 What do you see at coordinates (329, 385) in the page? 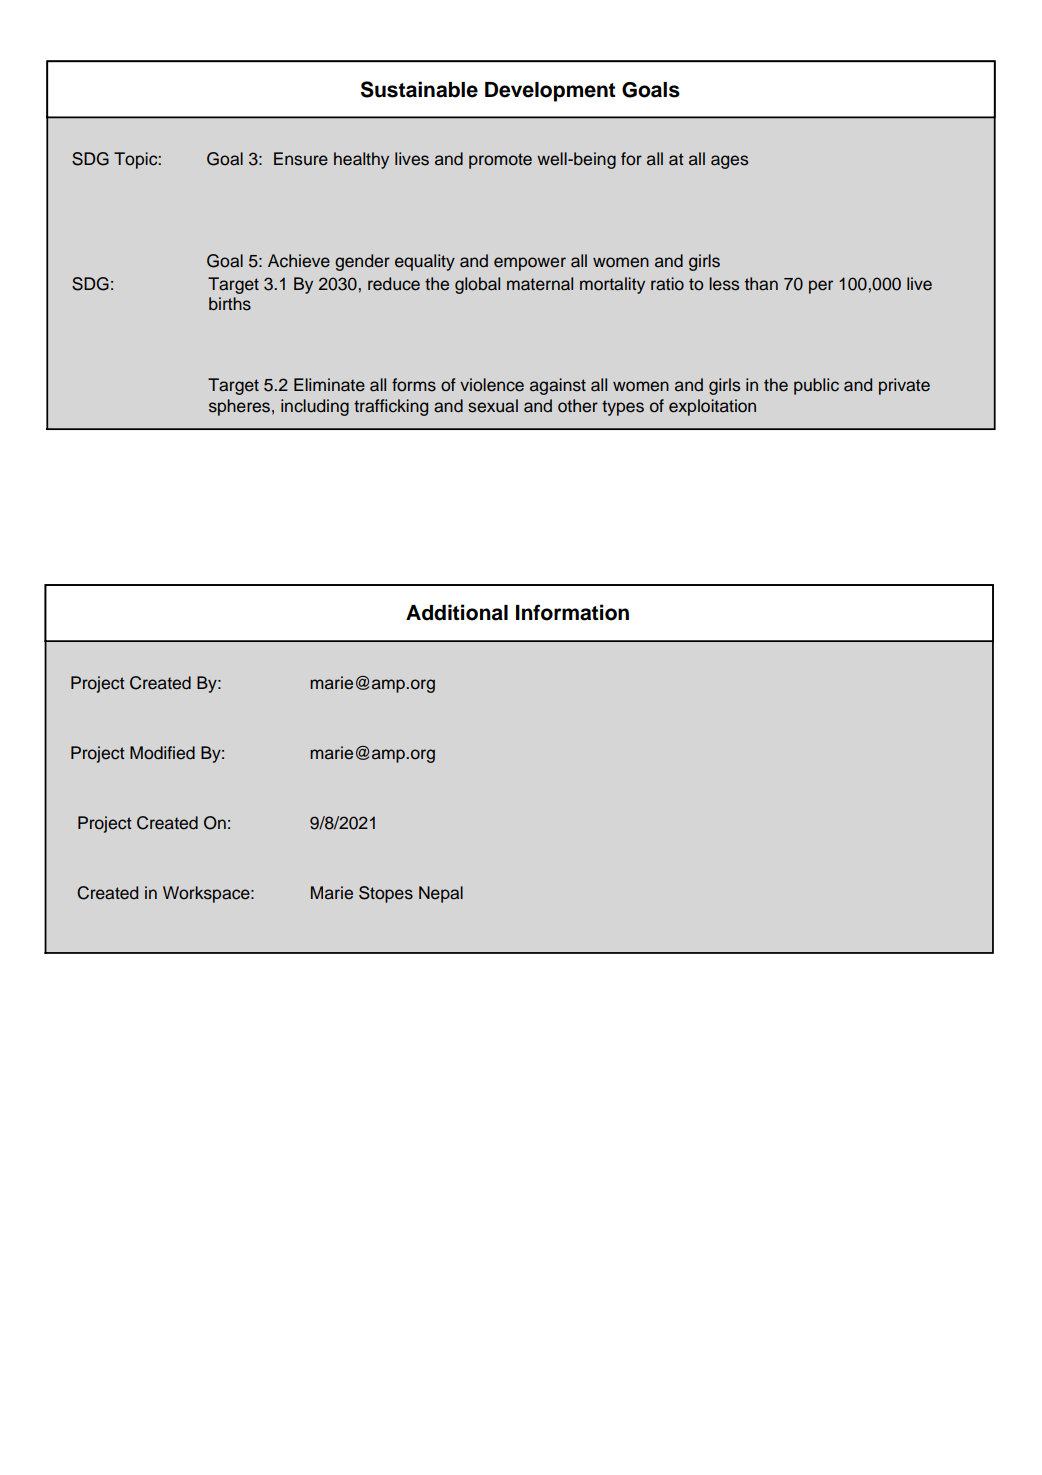
I see `Eliminate` at bounding box center [329, 385].
